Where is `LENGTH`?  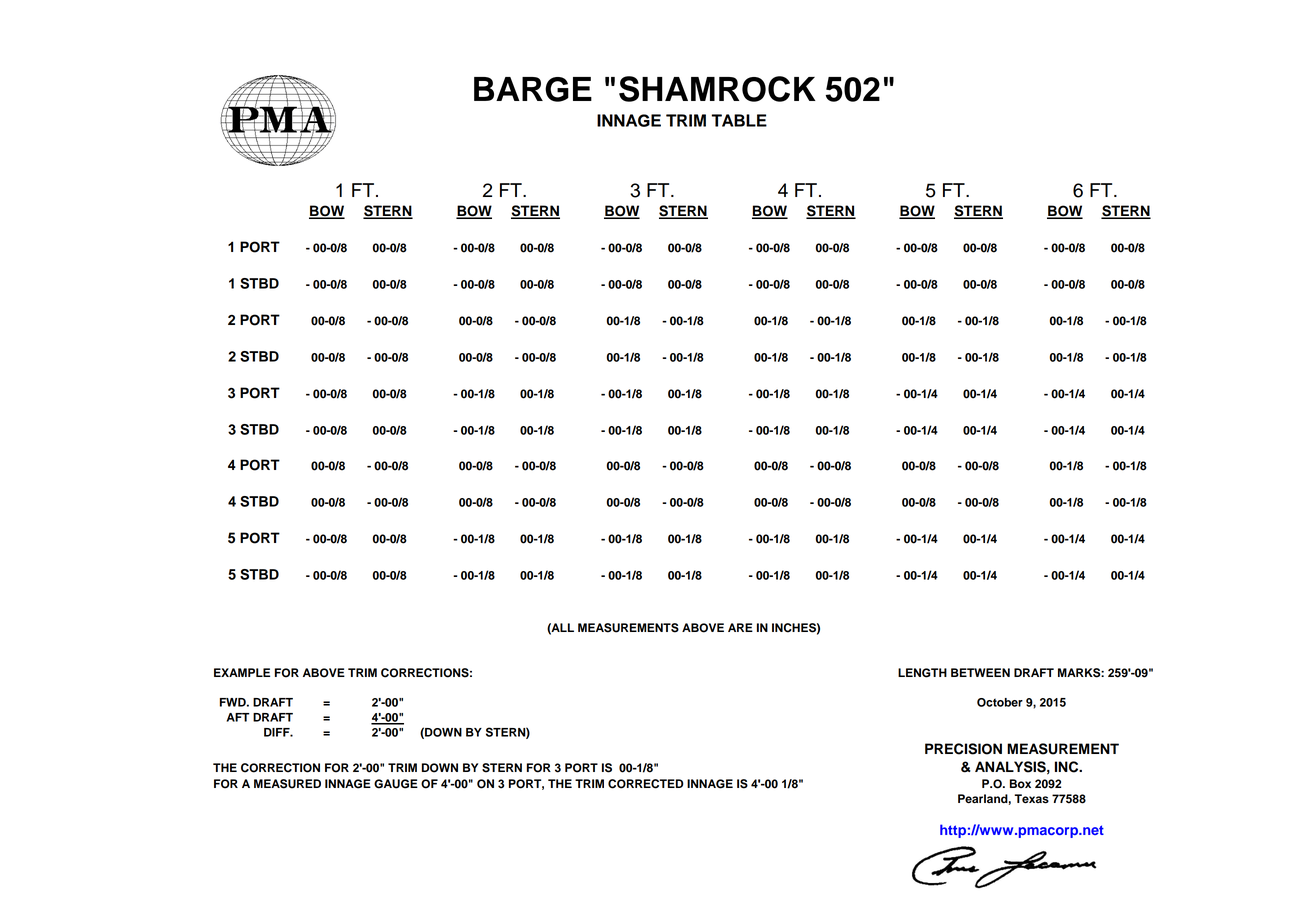 LENGTH is located at coordinates (922, 673).
